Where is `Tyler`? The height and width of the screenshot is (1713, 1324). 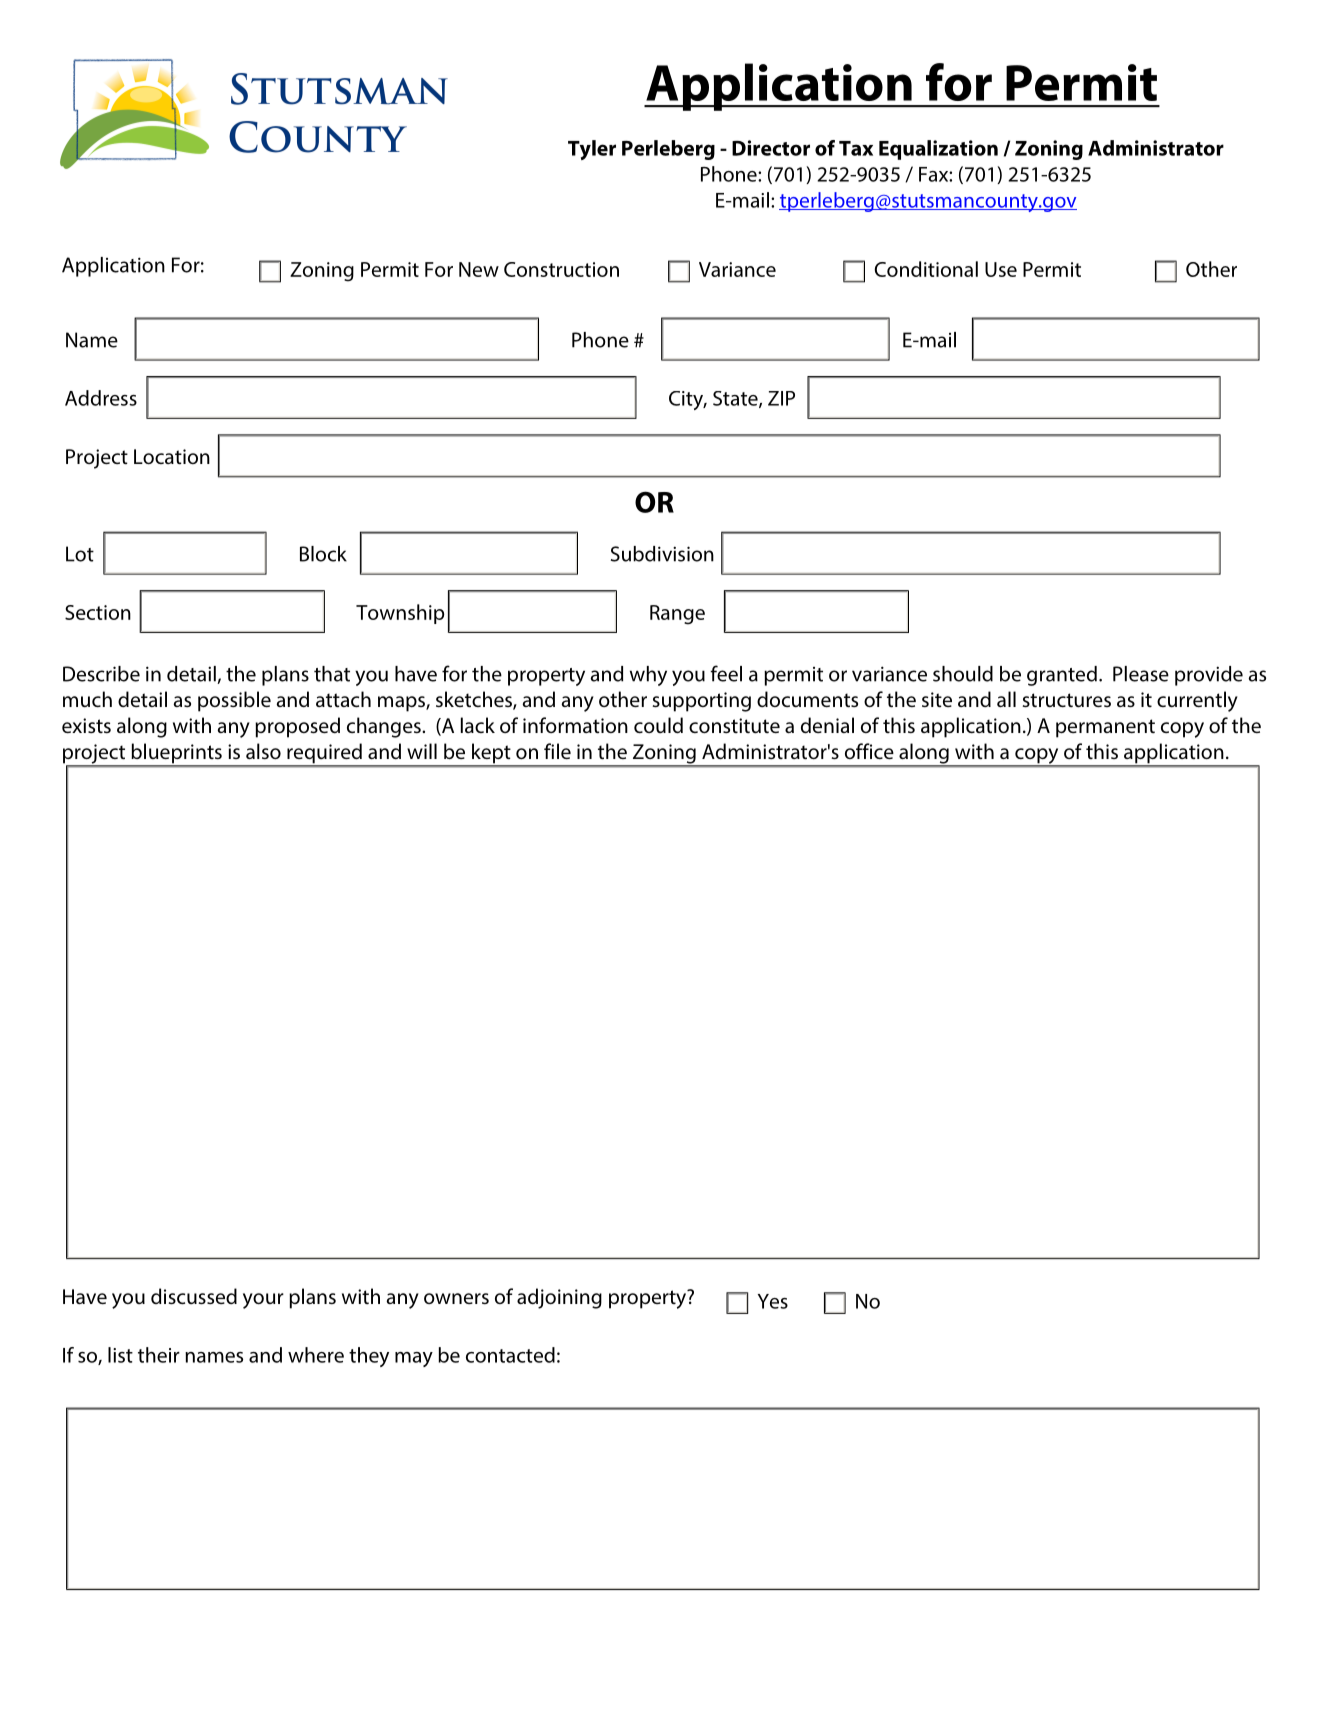 Tyler is located at coordinates (592, 150).
